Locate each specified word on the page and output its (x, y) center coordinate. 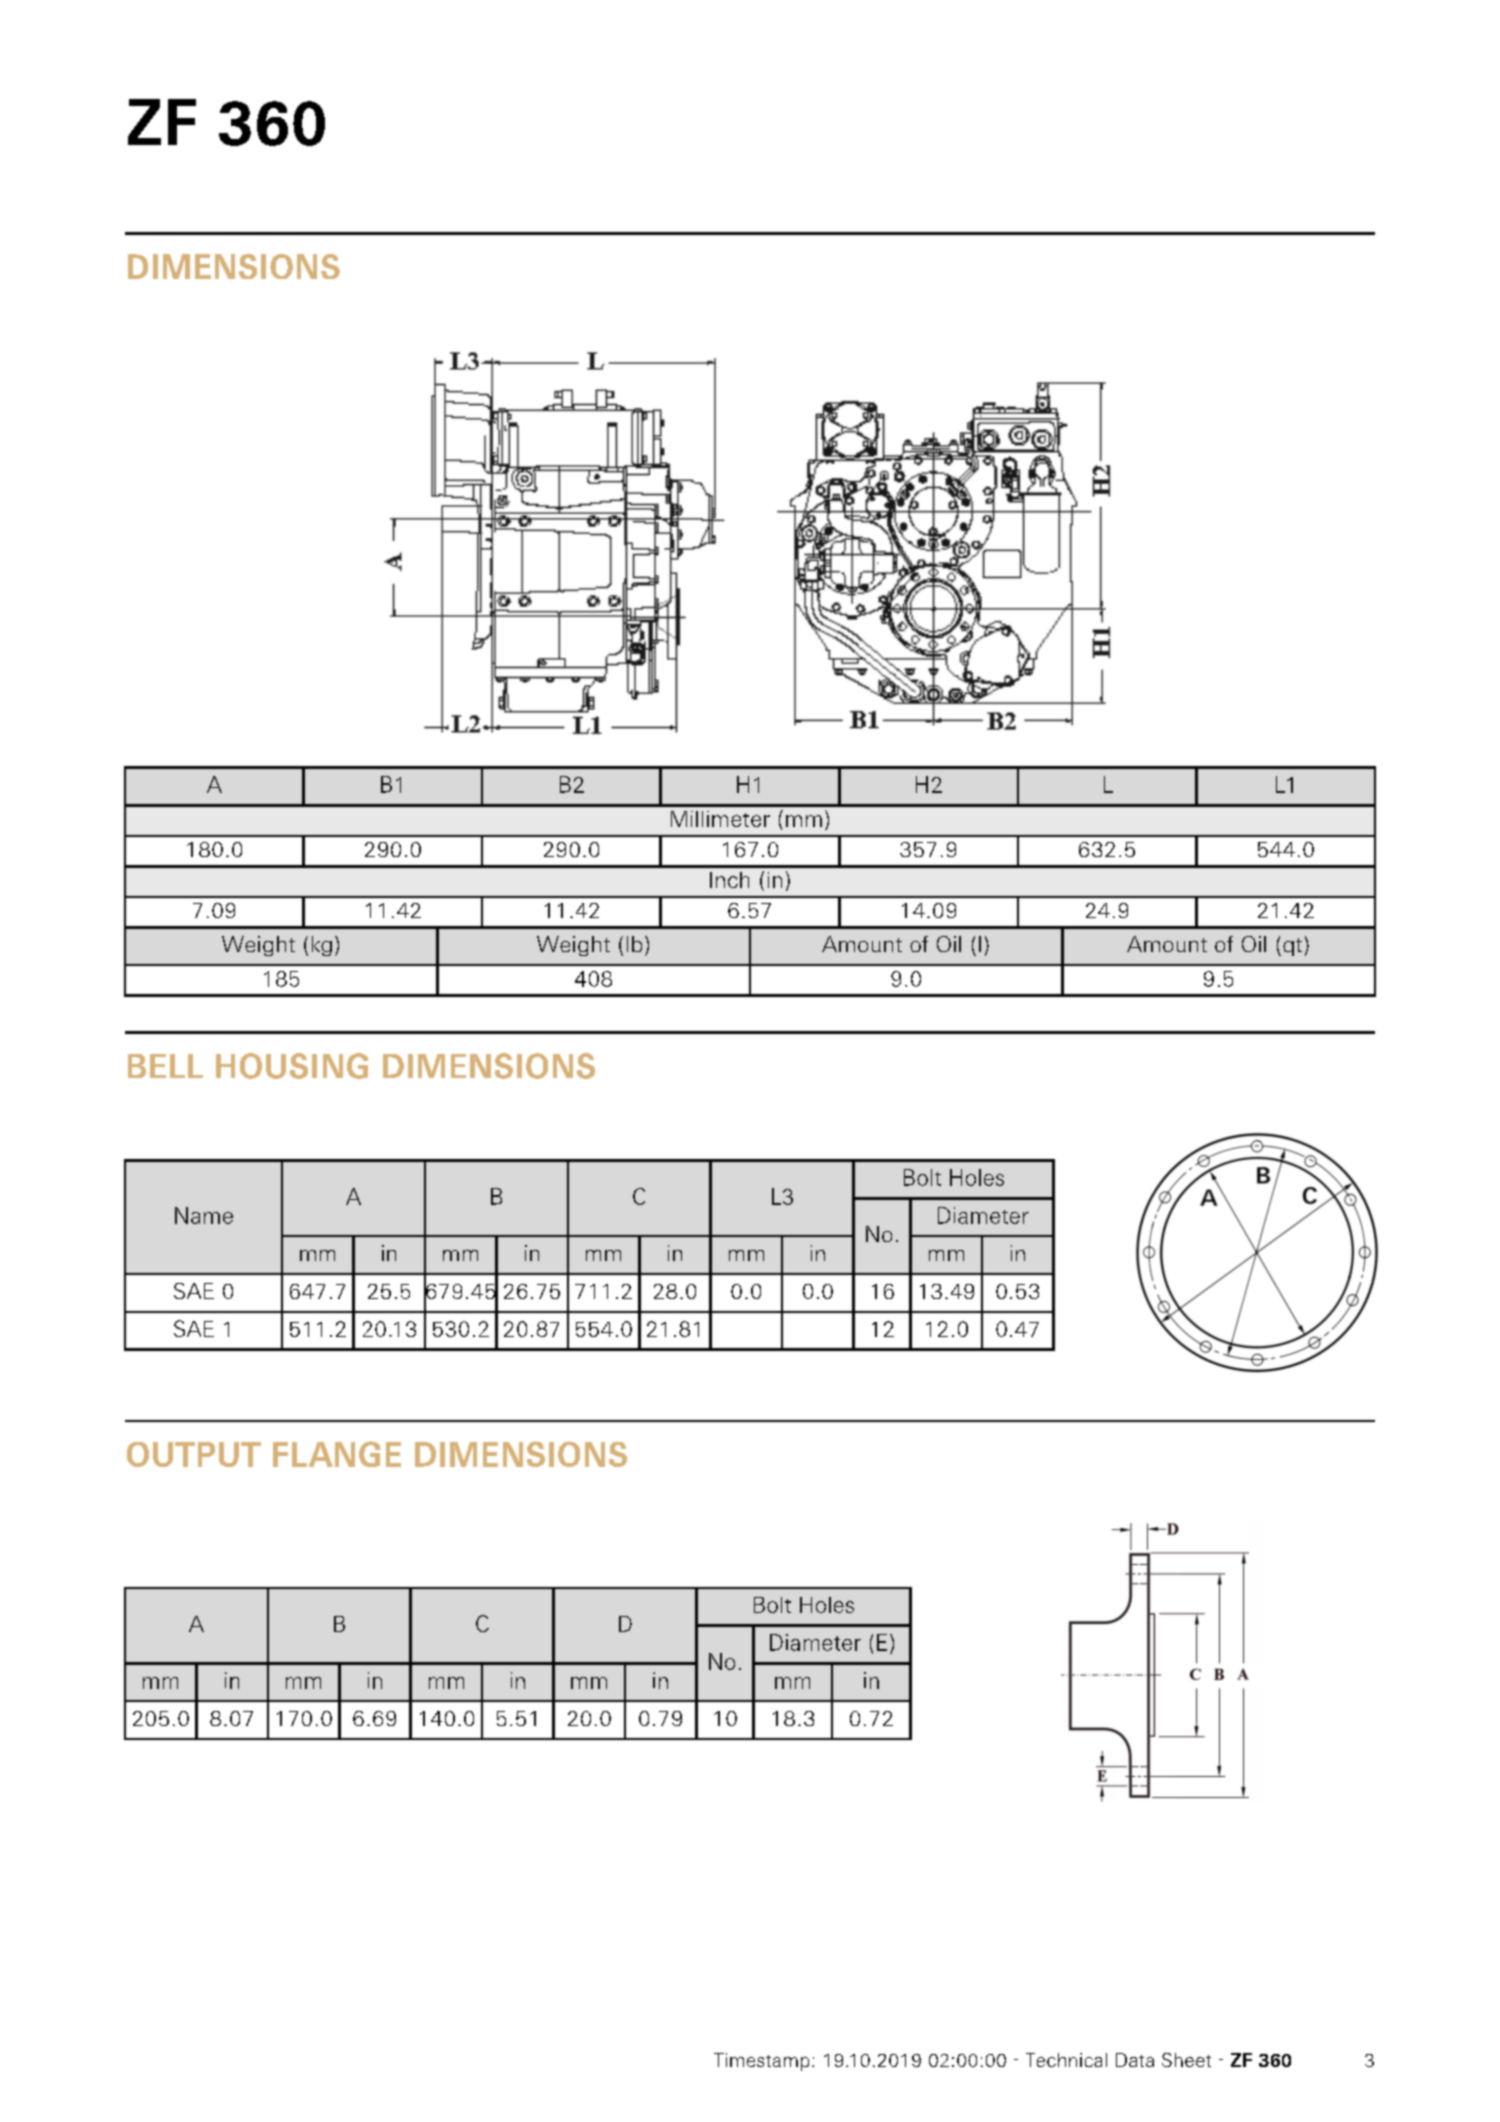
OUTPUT (194, 1454)
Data (1135, 2060)
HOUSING (292, 1066)
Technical (1066, 2060)
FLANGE (337, 1454)
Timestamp (761, 2062)
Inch (729, 880)
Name (204, 1215)
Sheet (1186, 2060)
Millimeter (720, 819)
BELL (165, 1066)
